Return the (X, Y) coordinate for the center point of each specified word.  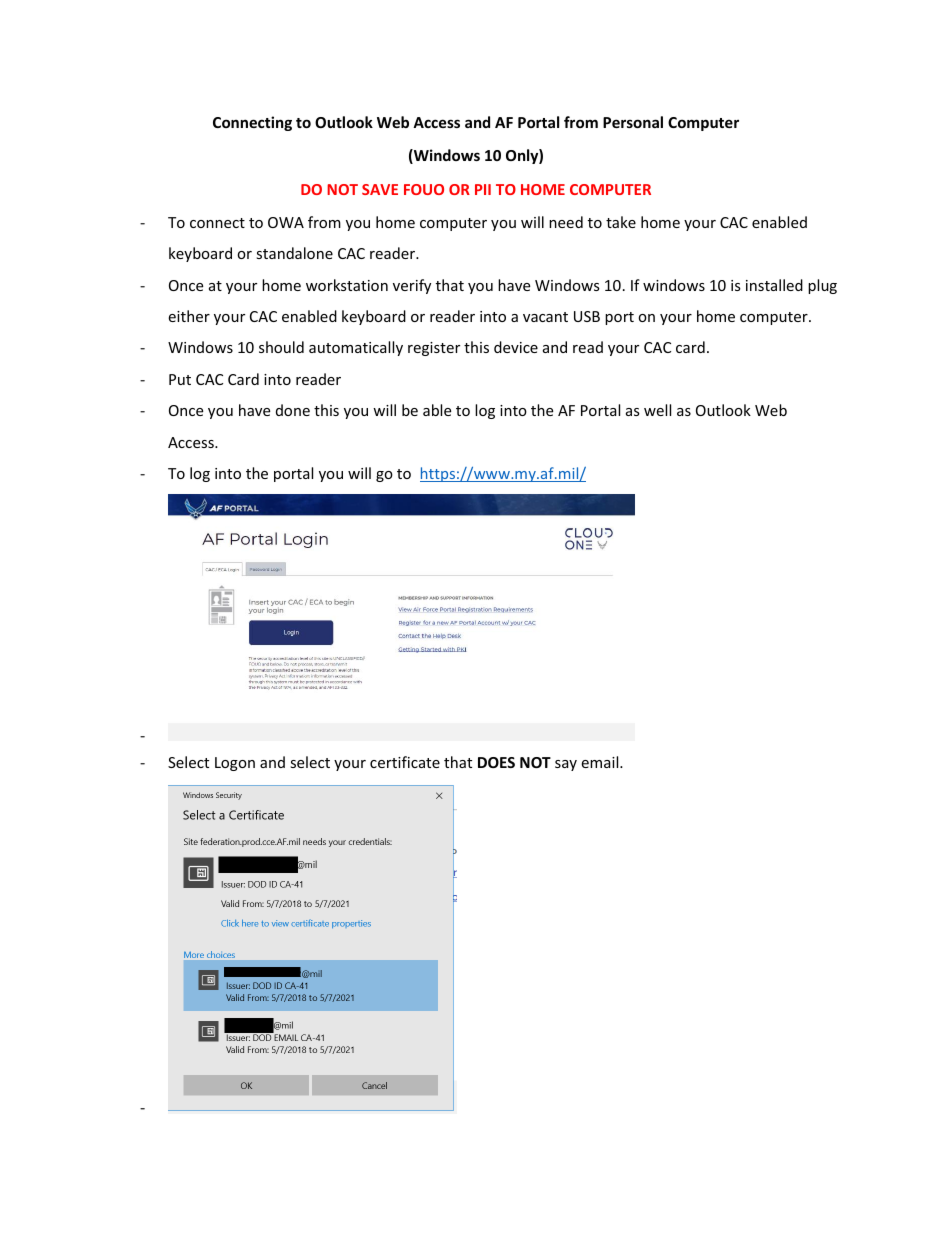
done (293, 410)
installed (774, 285)
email (601, 762)
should (281, 347)
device (516, 347)
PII (483, 189)
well (657, 410)
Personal (633, 122)
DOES (496, 762)
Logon (235, 764)
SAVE (380, 189)
